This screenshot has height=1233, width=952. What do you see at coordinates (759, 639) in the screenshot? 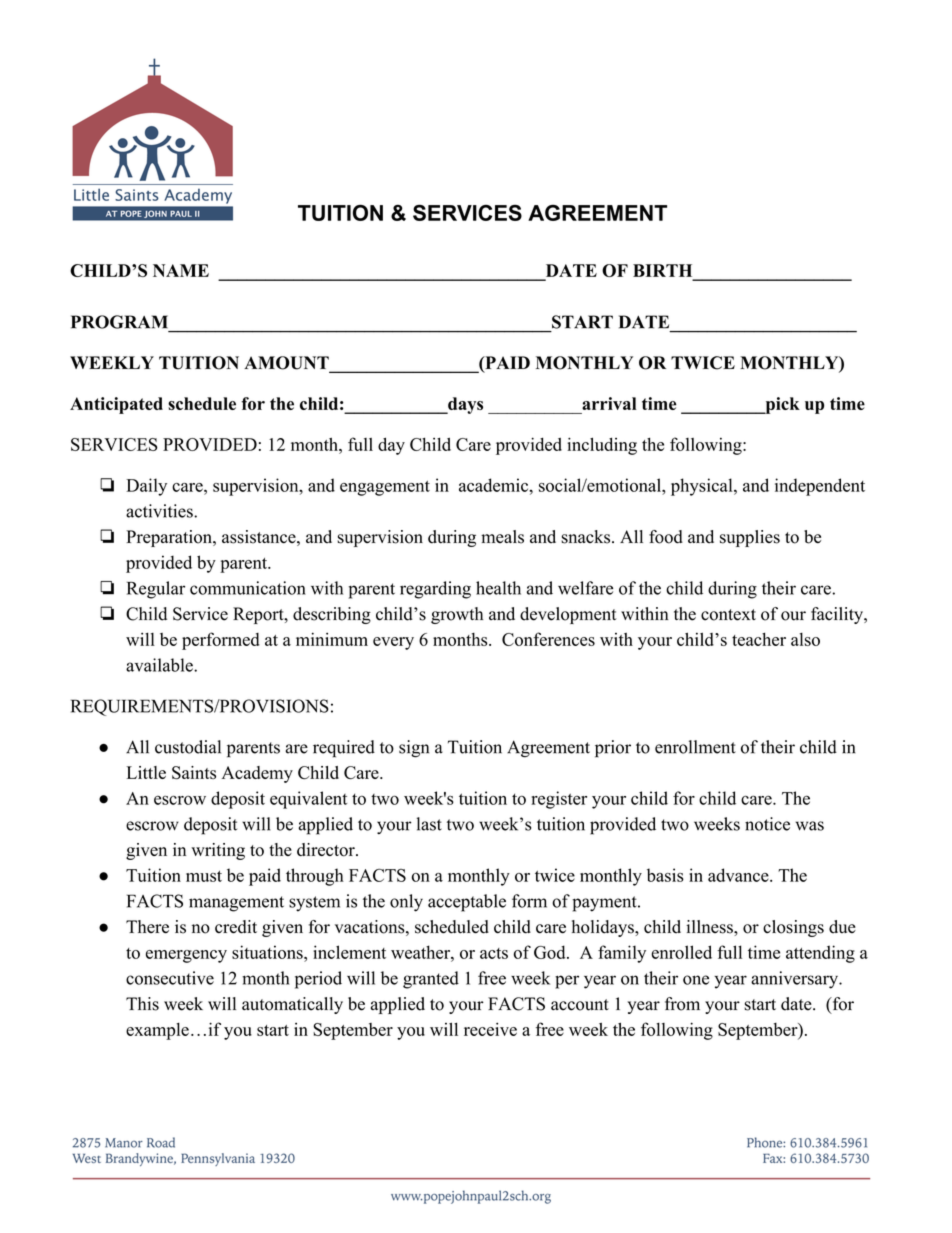
I see `teacher` at bounding box center [759, 639].
